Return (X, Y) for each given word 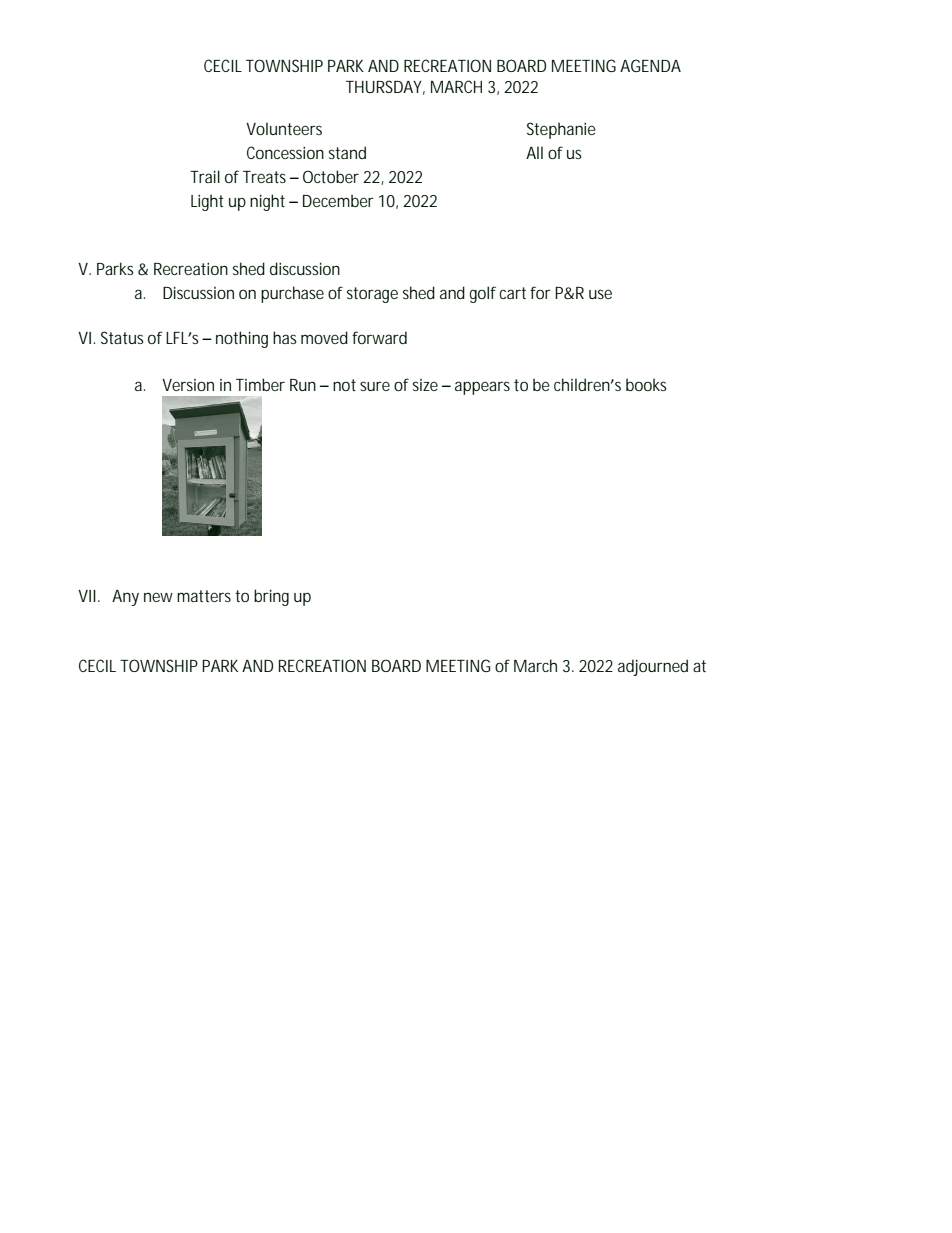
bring (271, 597)
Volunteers (284, 128)
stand (347, 152)
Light (207, 202)
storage (372, 295)
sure (375, 386)
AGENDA (650, 65)
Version (188, 385)
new (158, 597)
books (646, 384)
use (600, 294)
